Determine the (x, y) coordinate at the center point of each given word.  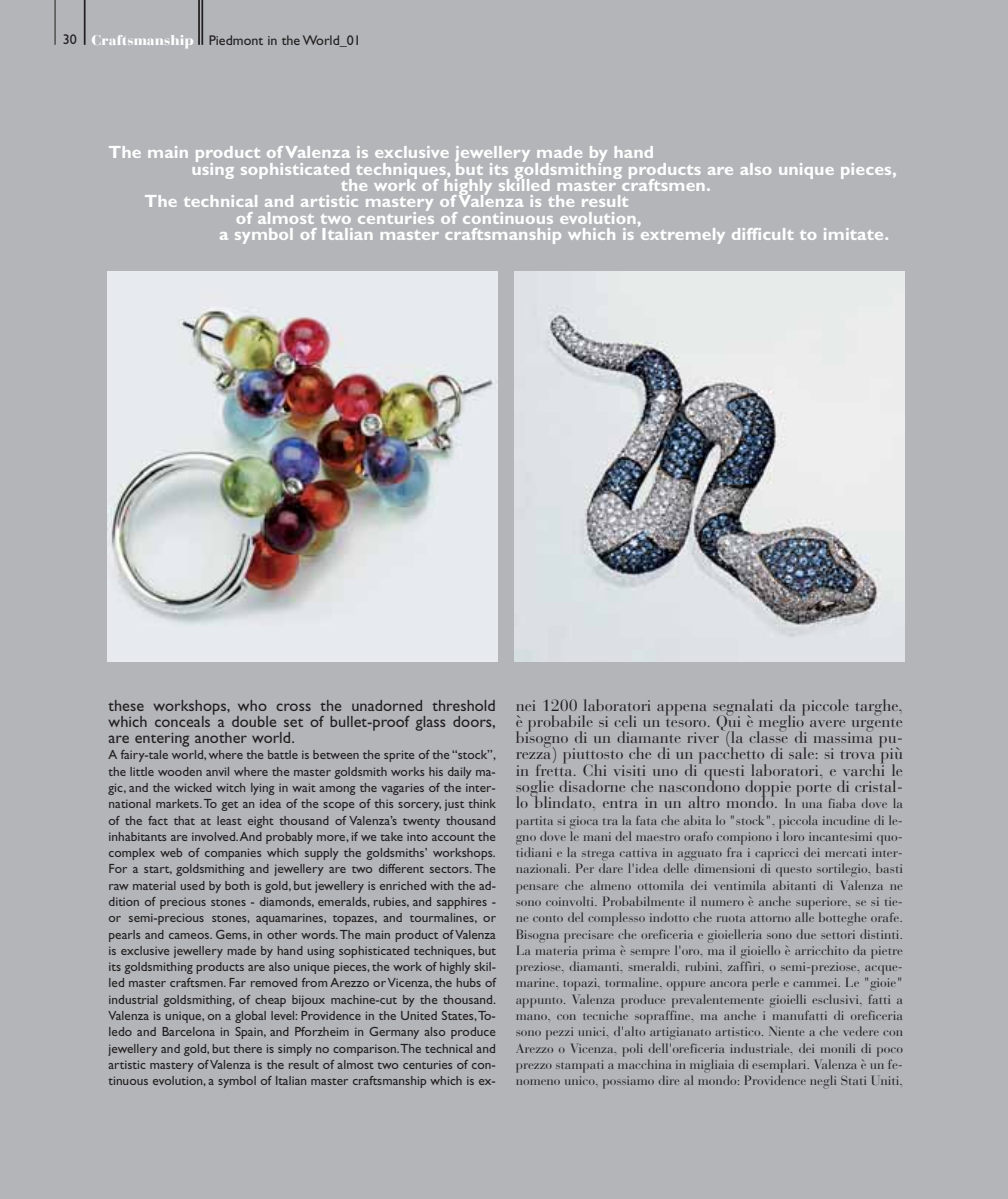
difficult (762, 234)
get (229, 806)
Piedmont (236, 40)
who (252, 705)
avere (827, 723)
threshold (463, 705)
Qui (728, 723)
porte (814, 790)
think (482, 803)
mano (532, 1017)
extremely (681, 234)
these (126, 705)
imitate (855, 234)
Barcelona (188, 1031)
